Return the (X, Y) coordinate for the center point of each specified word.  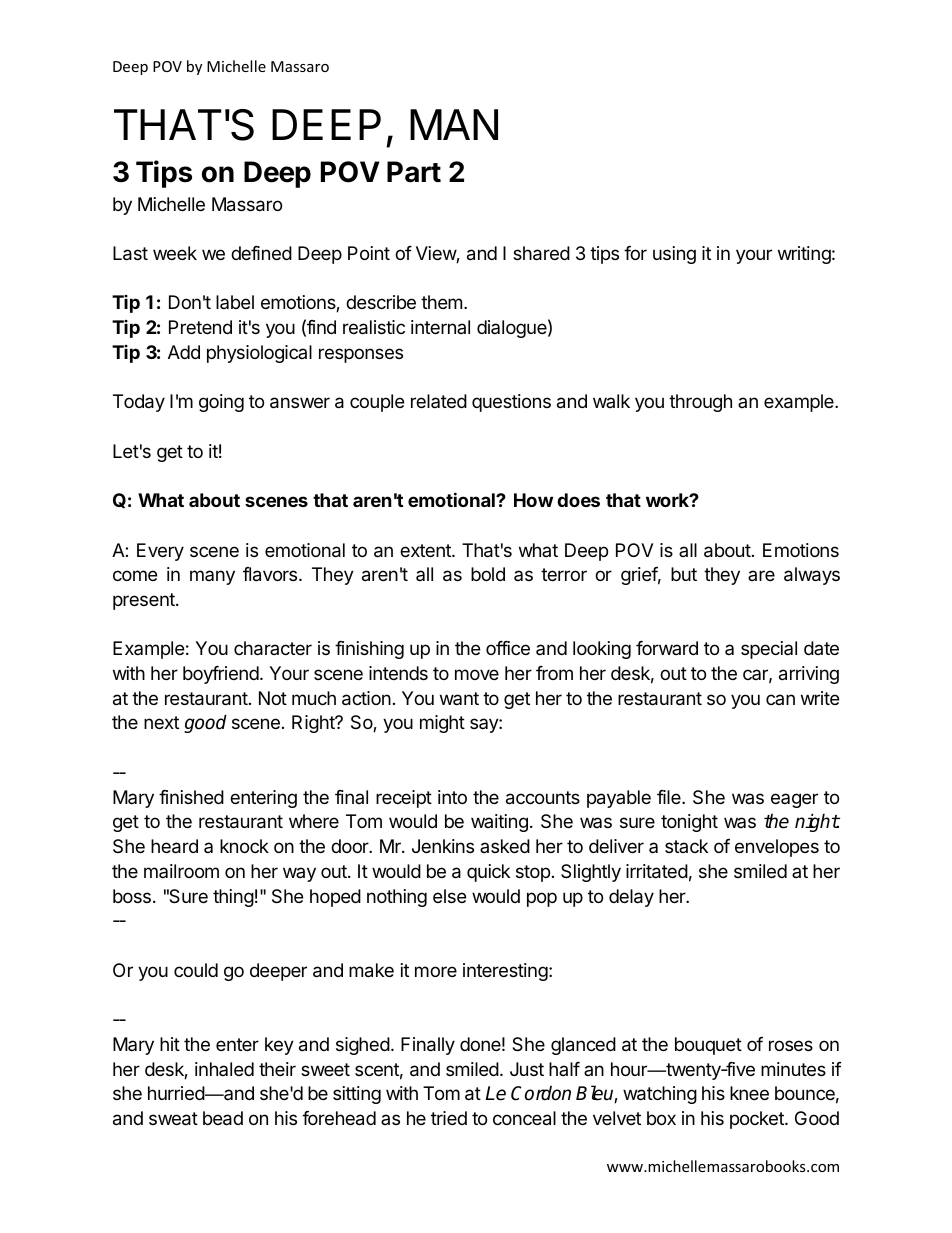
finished (191, 797)
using (674, 255)
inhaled (224, 1069)
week (175, 253)
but (684, 574)
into (452, 797)
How (533, 500)
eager (794, 800)
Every (160, 552)
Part (414, 172)
